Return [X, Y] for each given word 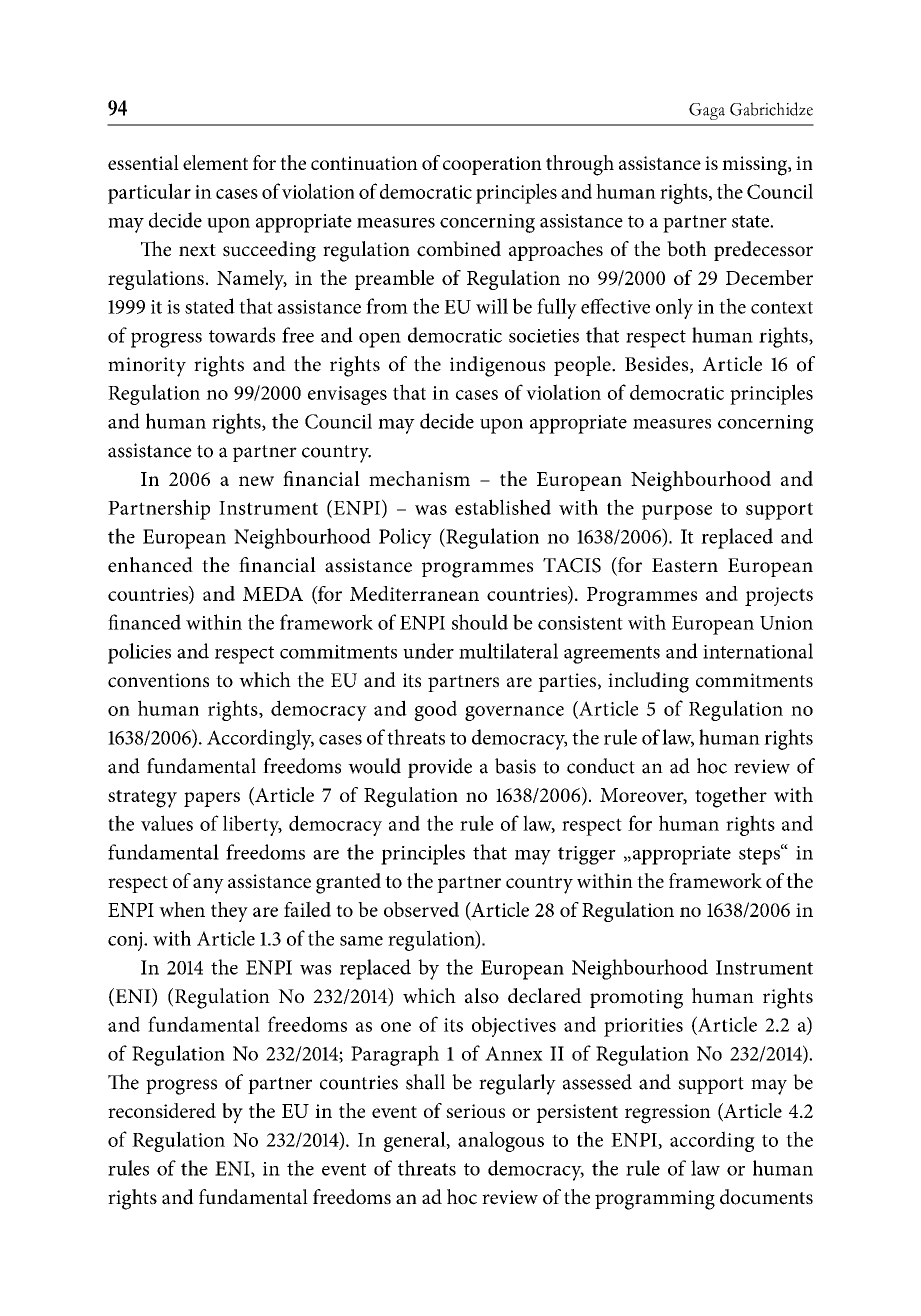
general [416, 1141]
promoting [636, 999]
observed [421, 909]
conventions [158, 680]
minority [147, 367]
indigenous [497, 366]
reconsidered [162, 1110]
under [428, 651]
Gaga [707, 111]
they [229, 912]
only [674, 308]
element [215, 162]
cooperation [492, 165]
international [758, 651]
